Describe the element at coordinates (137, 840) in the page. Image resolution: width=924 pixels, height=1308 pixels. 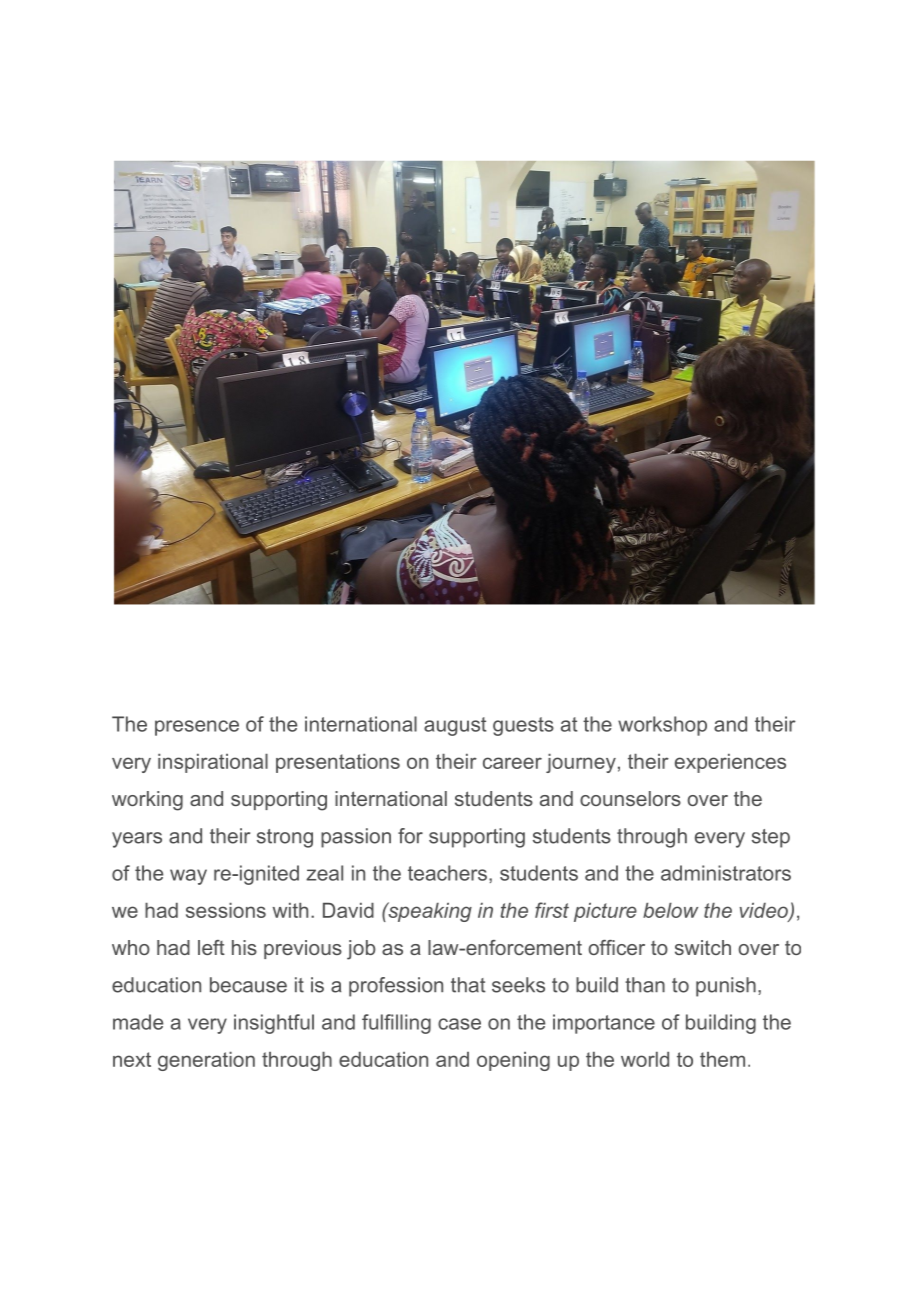
I see `years` at that location.
